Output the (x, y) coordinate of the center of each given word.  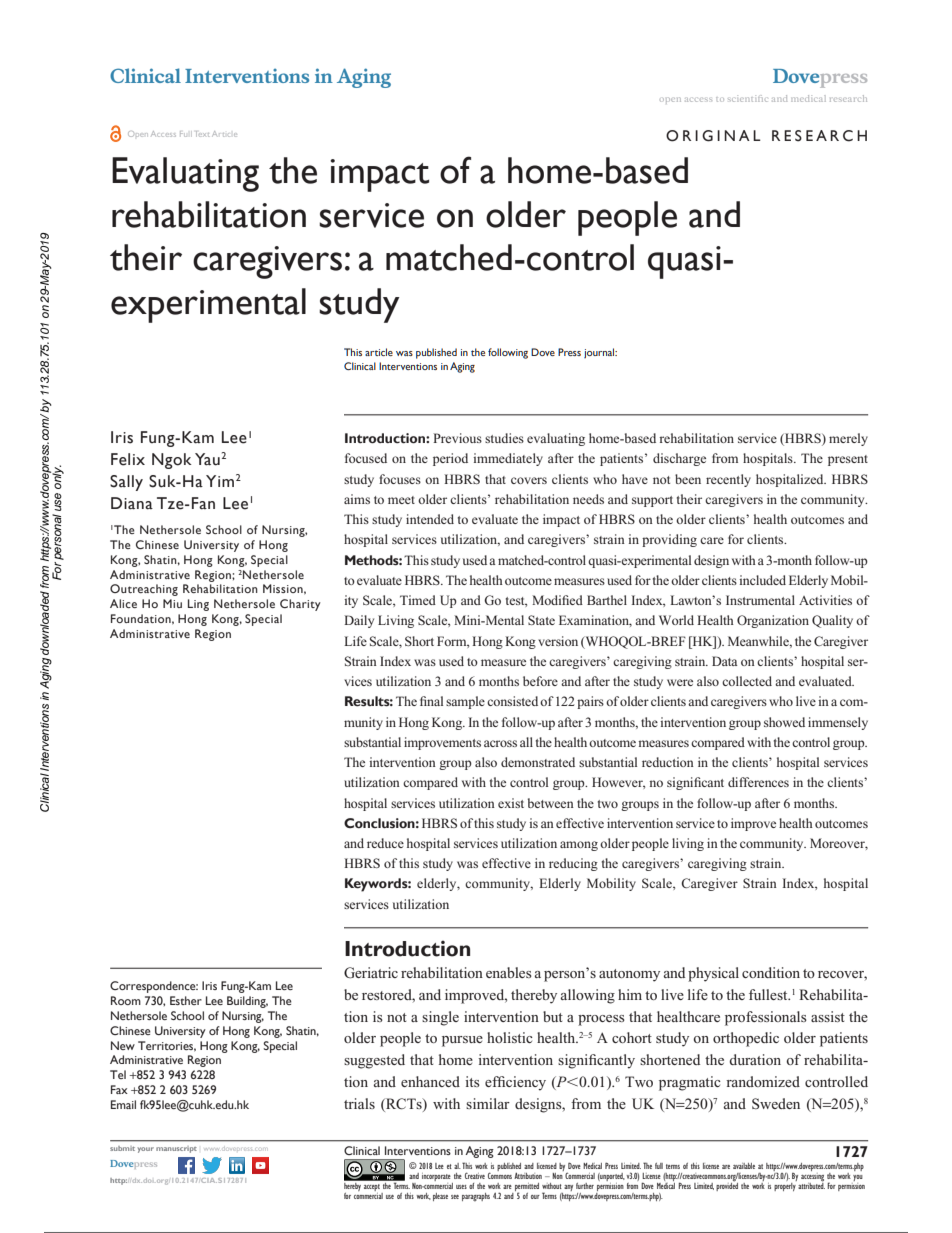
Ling (198, 605)
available (744, 1166)
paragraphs (476, 1197)
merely (848, 439)
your (146, 1150)
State (541, 620)
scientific (747, 98)
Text (202, 134)
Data (725, 661)
